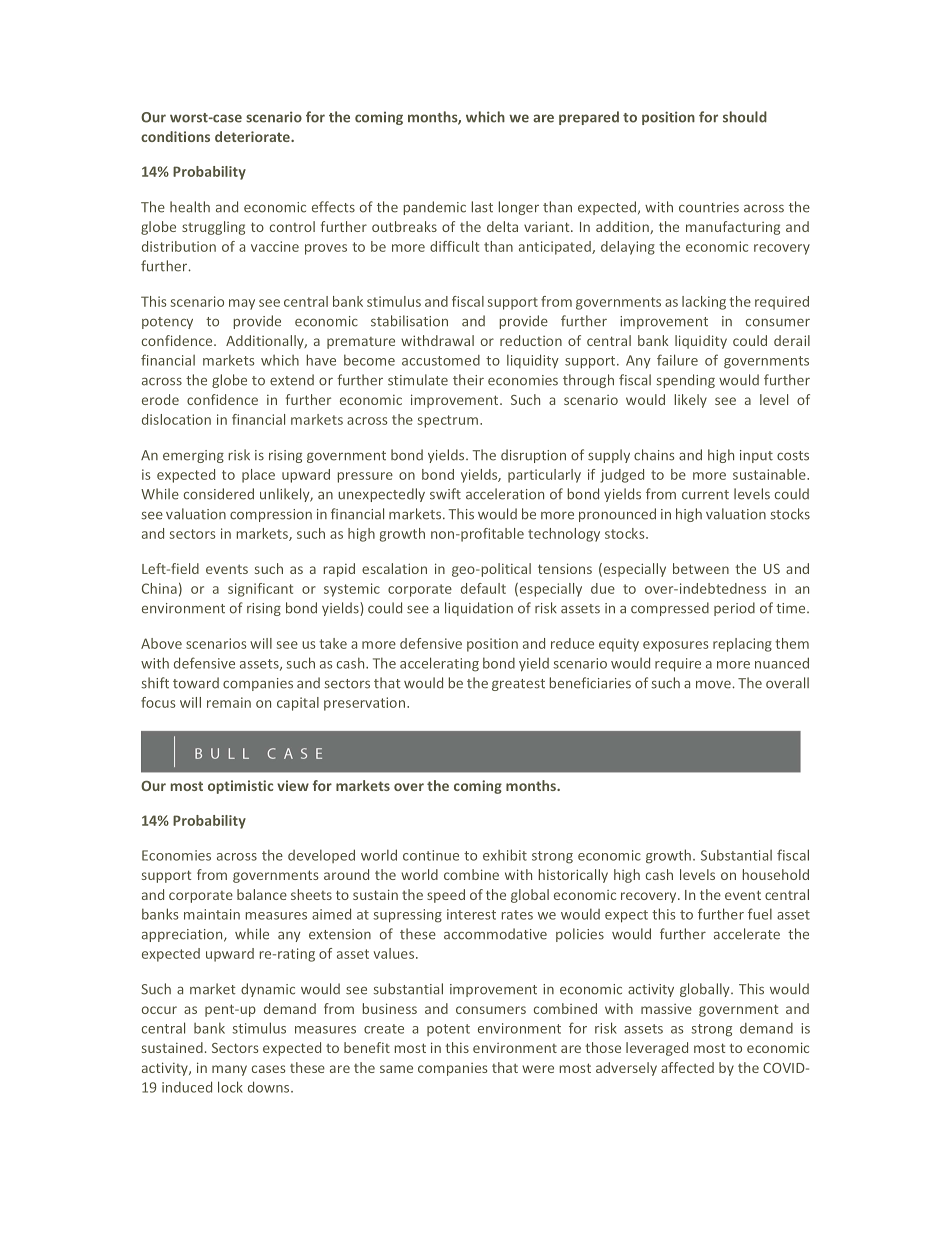  Describe the element at coordinates (734, 609) in the screenshot. I see `period` at that location.
